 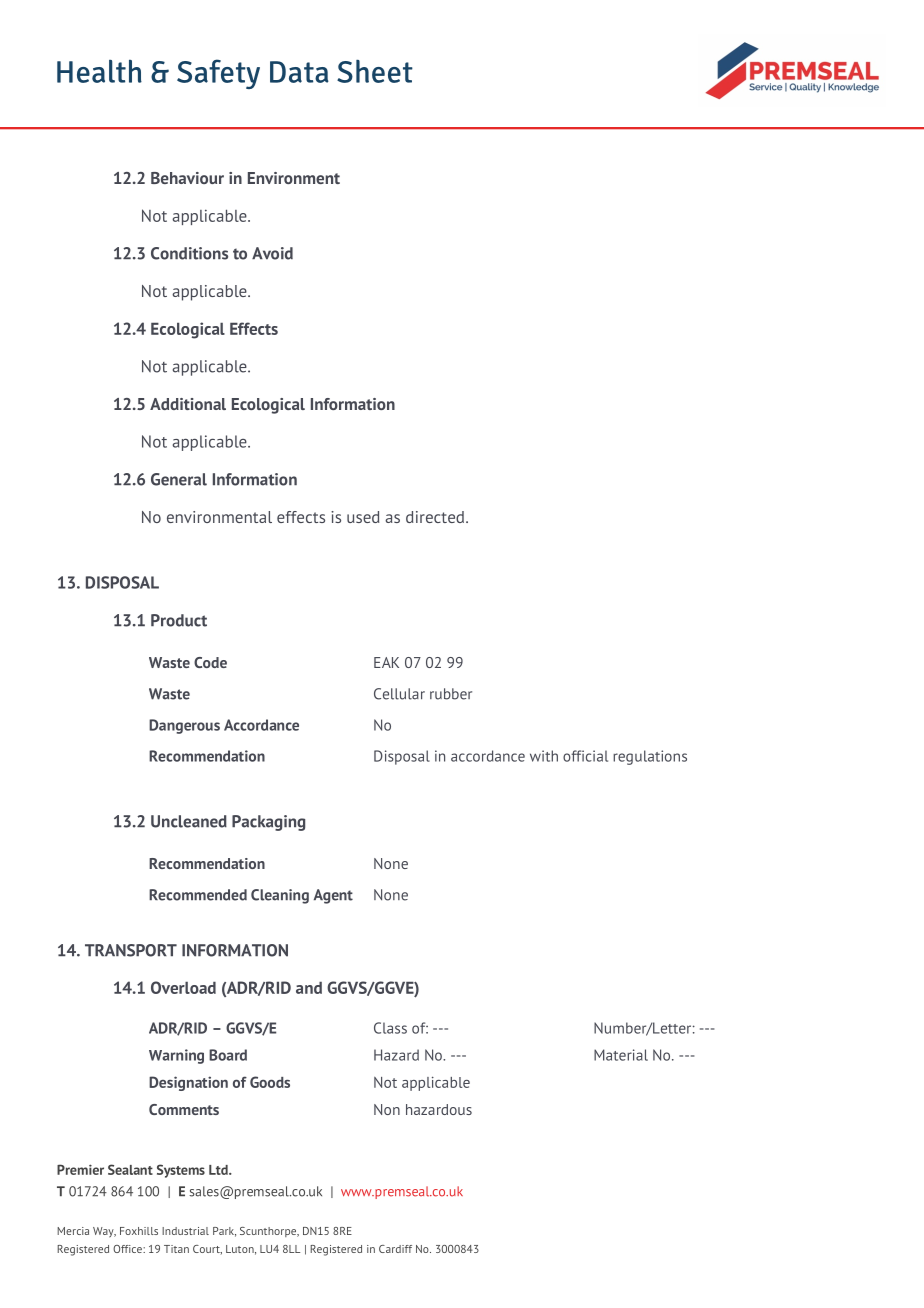 What do you see at coordinates (179, 620) in the screenshot?
I see `Product` at bounding box center [179, 620].
